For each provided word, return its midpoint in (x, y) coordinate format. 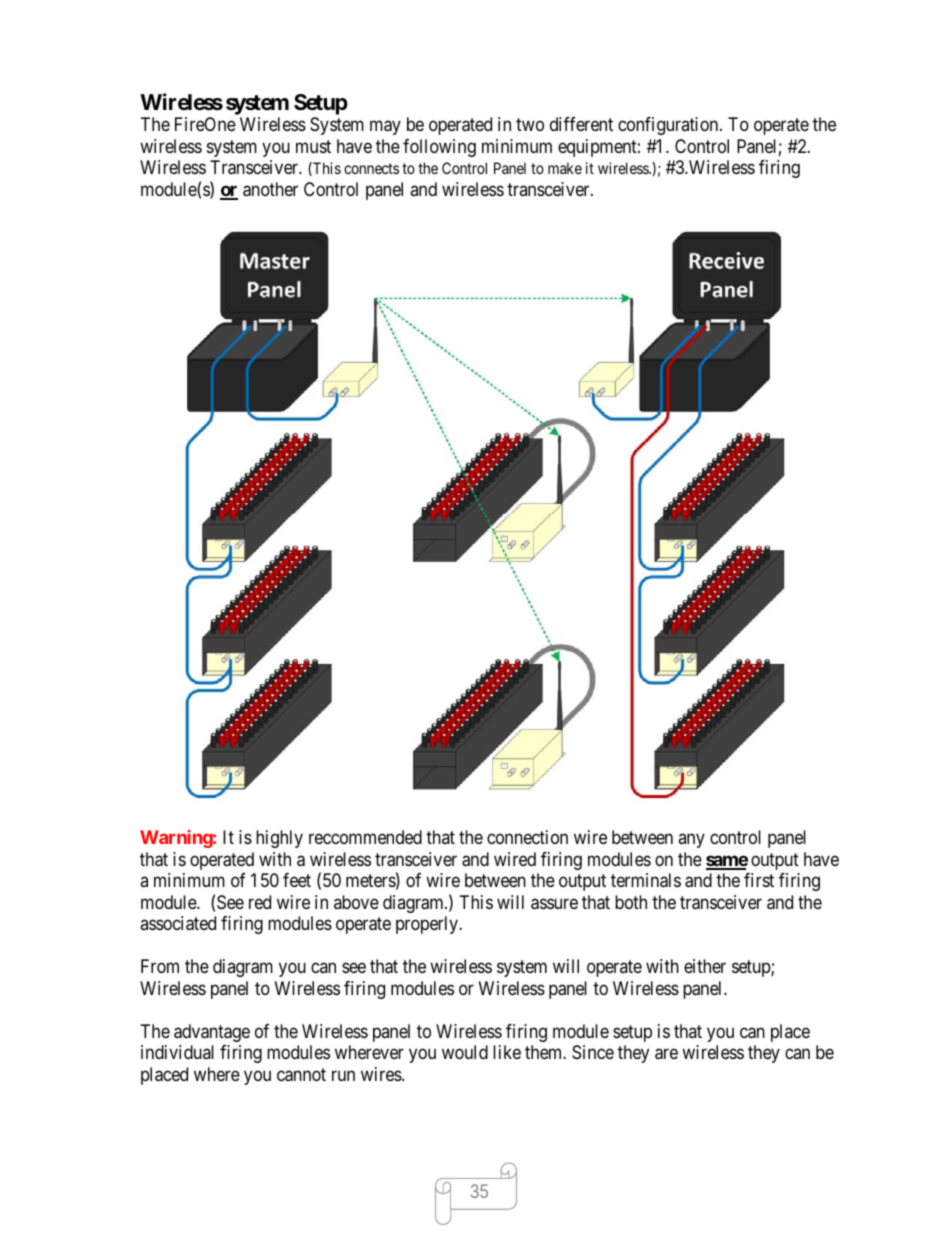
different (581, 124)
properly (428, 925)
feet (297, 880)
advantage (212, 1033)
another (270, 189)
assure (554, 904)
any (691, 841)
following (439, 148)
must (313, 146)
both (631, 902)
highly (279, 839)
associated (178, 923)
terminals (646, 880)
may (385, 128)
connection (527, 837)
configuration (669, 126)
